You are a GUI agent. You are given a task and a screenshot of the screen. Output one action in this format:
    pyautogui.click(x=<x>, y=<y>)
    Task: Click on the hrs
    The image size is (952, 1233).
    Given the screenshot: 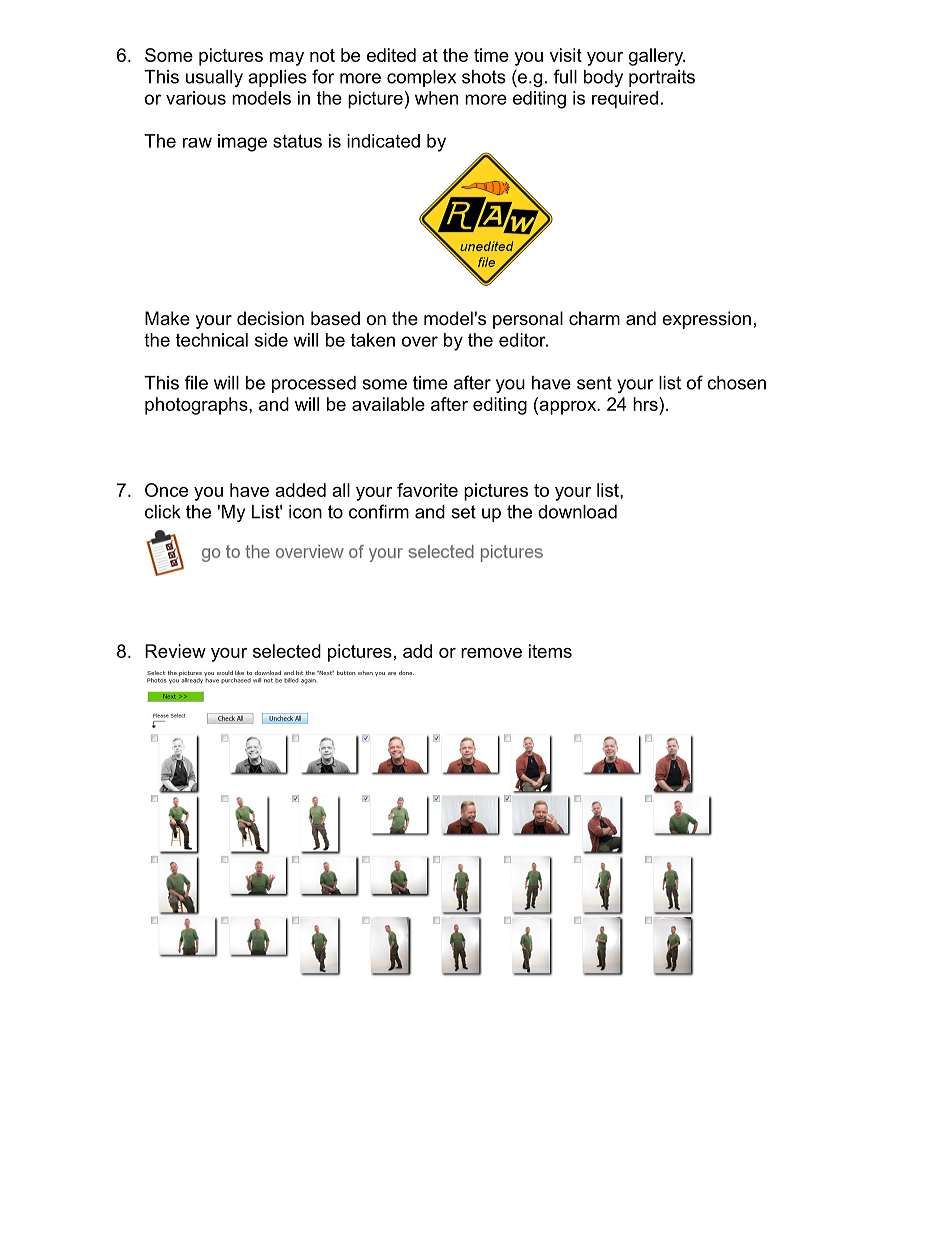 What is the action you would take?
    pyautogui.click(x=646, y=404)
